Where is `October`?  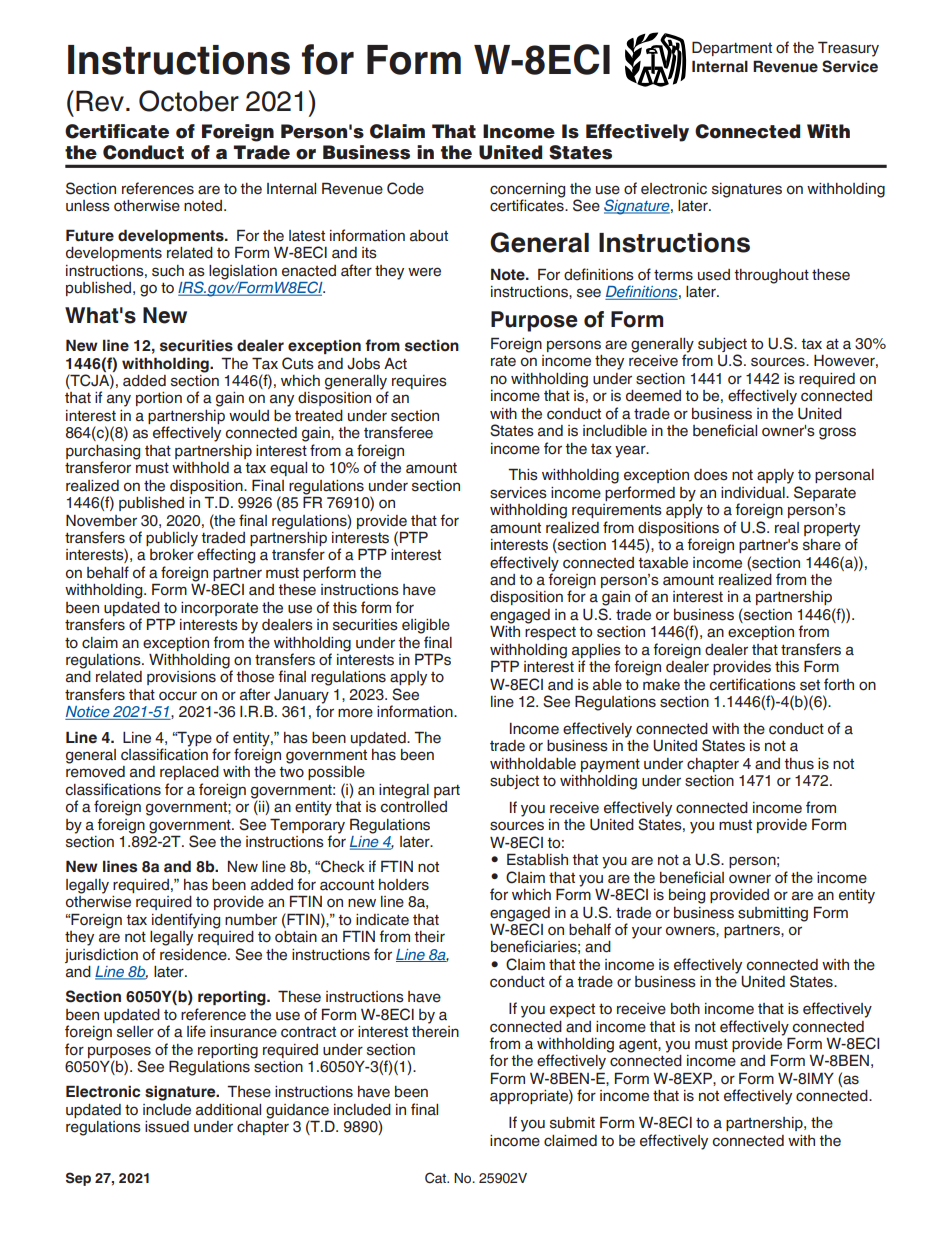 October is located at coordinates (189, 101).
